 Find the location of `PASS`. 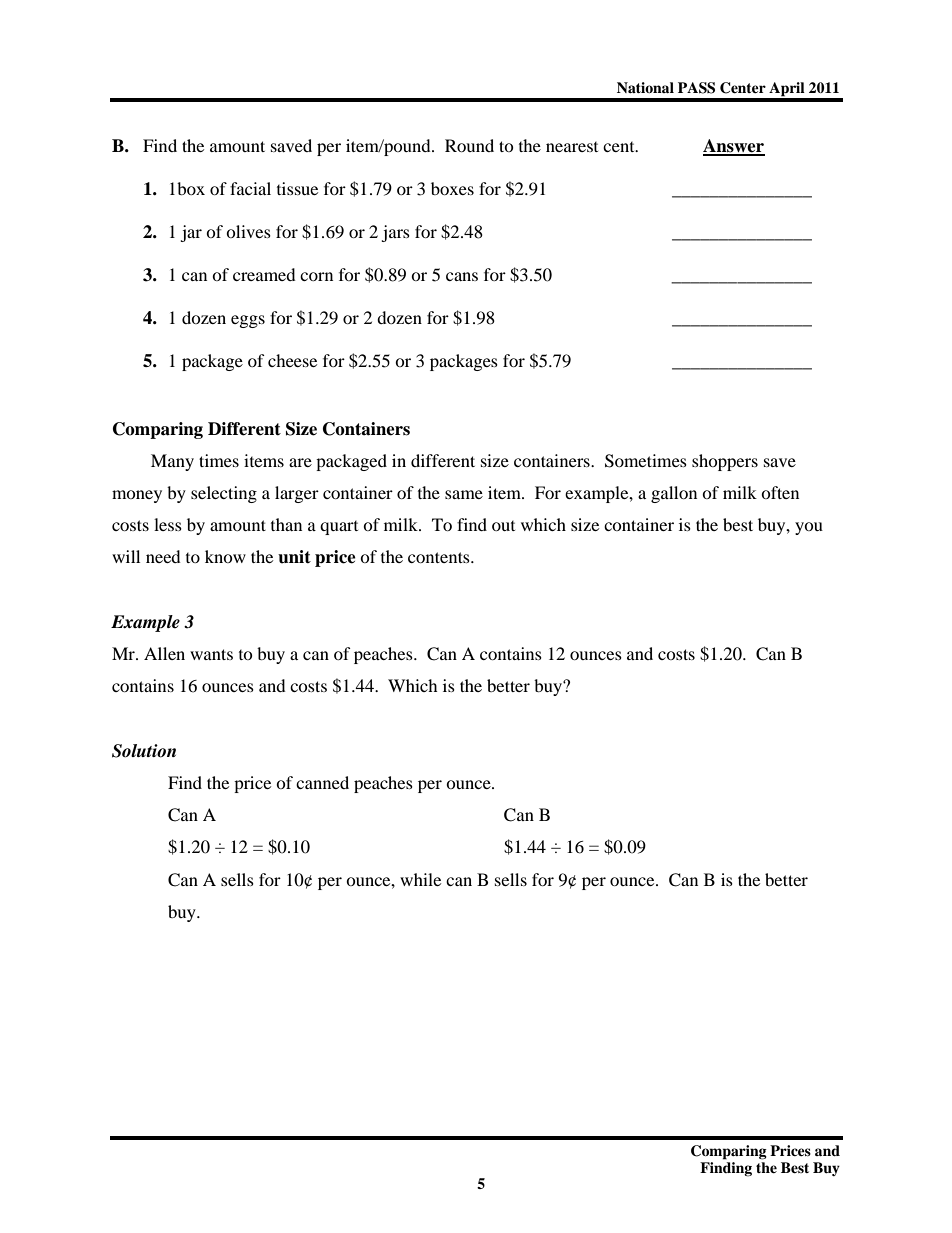

PASS is located at coordinates (696, 88).
